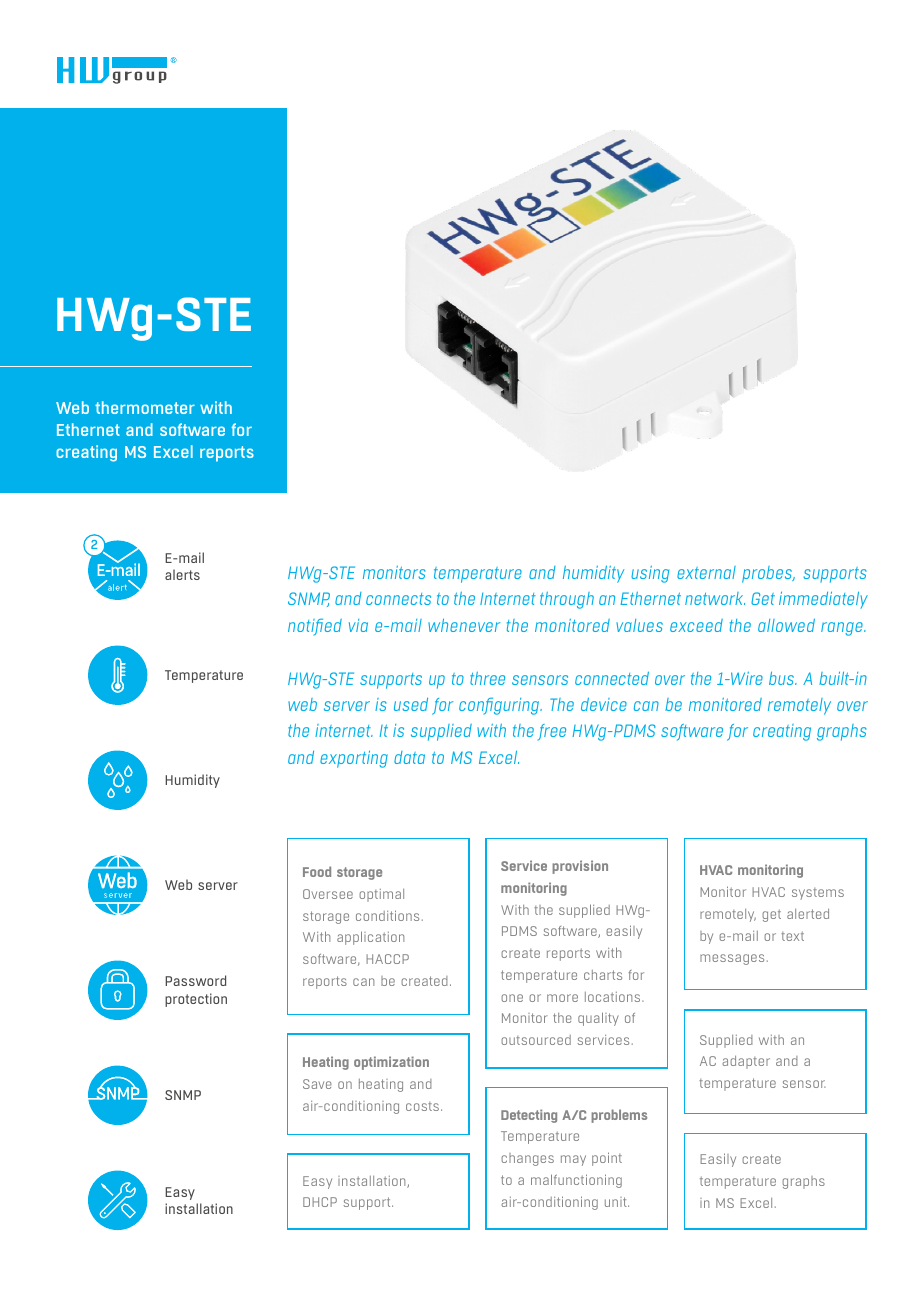 This screenshot has width=924, height=1308. I want to click on conditions, so click(387, 915).
